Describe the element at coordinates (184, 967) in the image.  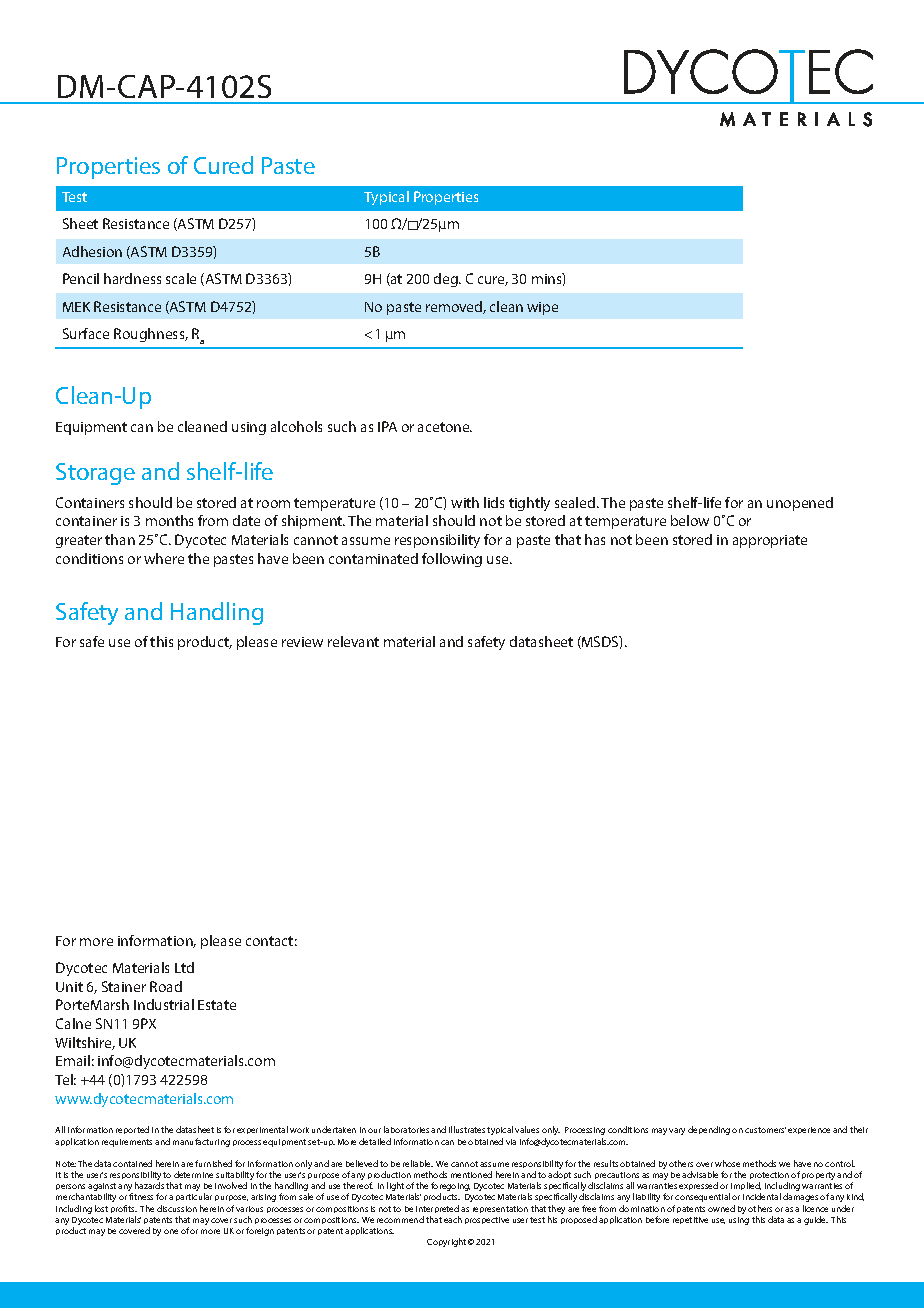
I see `Ltd` at that location.
